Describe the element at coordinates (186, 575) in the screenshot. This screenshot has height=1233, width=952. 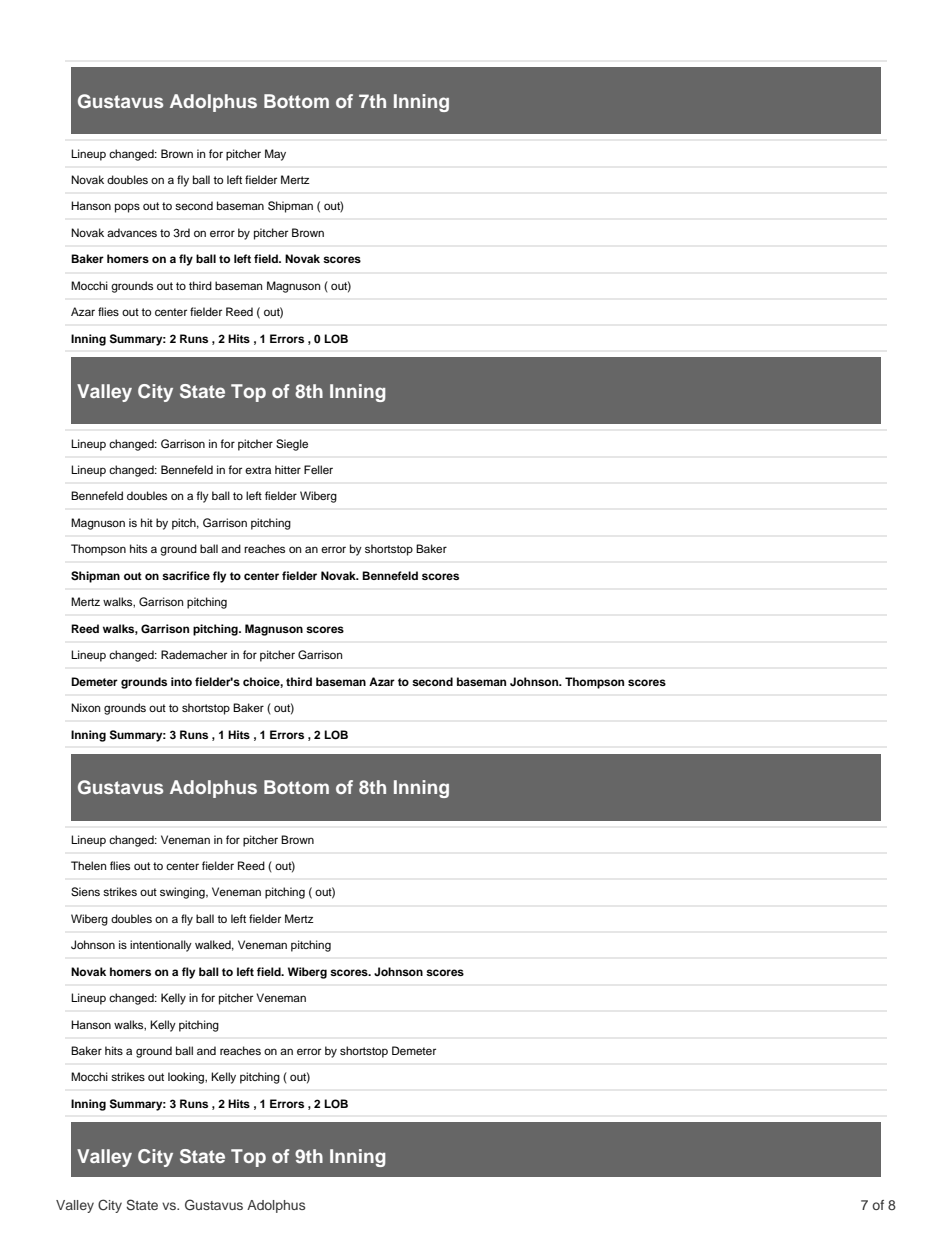
I see `sacrifice` at that location.
